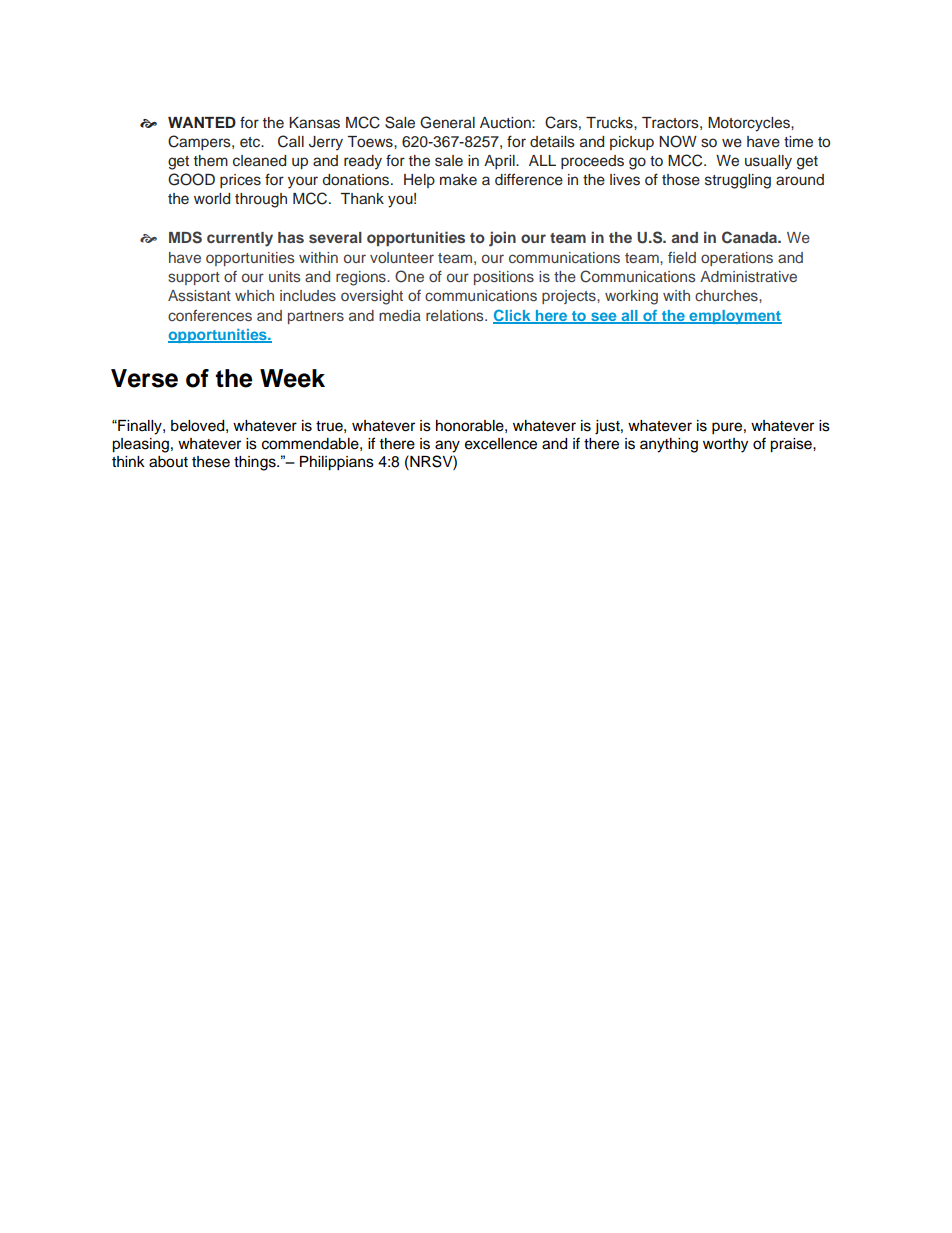 The width and height of the screenshot is (952, 1233). I want to click on these, so click(211, 462).
